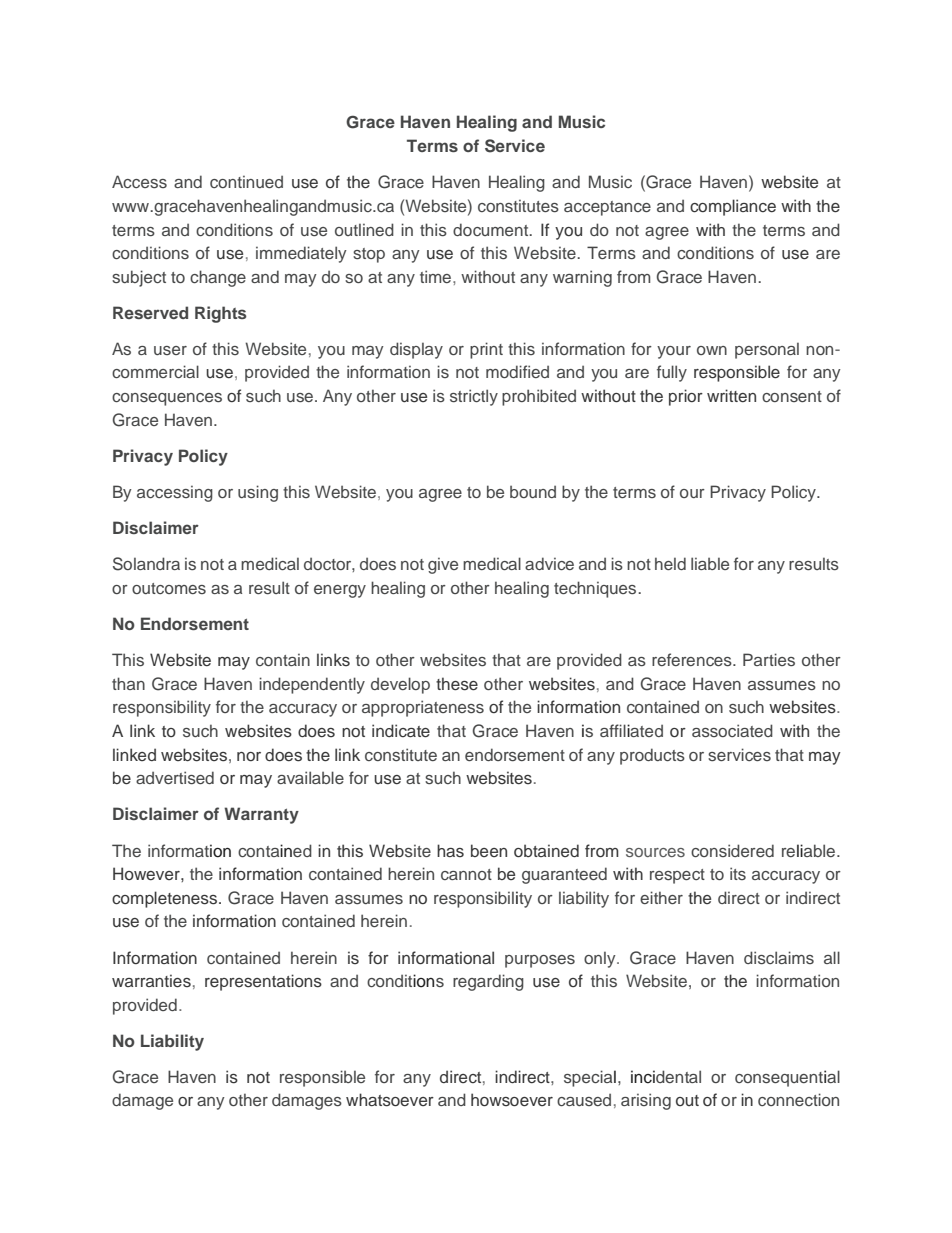  Describe the element at coordinates (492, 229) in the page. I see `document` at that location.
